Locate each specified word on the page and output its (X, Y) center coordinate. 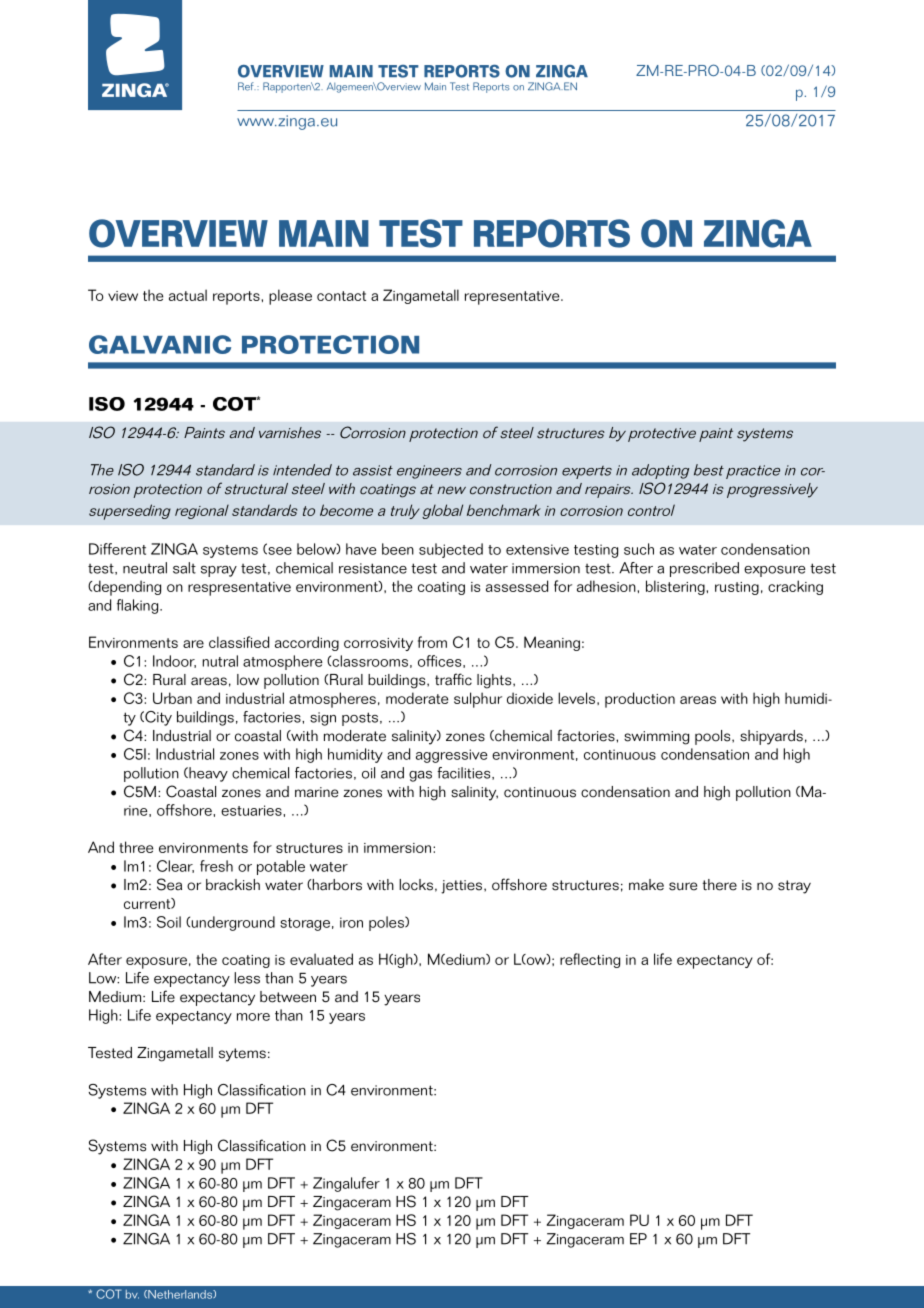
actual (188, 295)
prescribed (704, 569)
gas (420, 776)
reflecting (590, 960)
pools (714, 737)
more (253, 1017)
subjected (451, 550)
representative (513, 298)
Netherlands (180, 1294)
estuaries (252, 810)
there (720, 885)
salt (184, 568)
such (639, 549)
